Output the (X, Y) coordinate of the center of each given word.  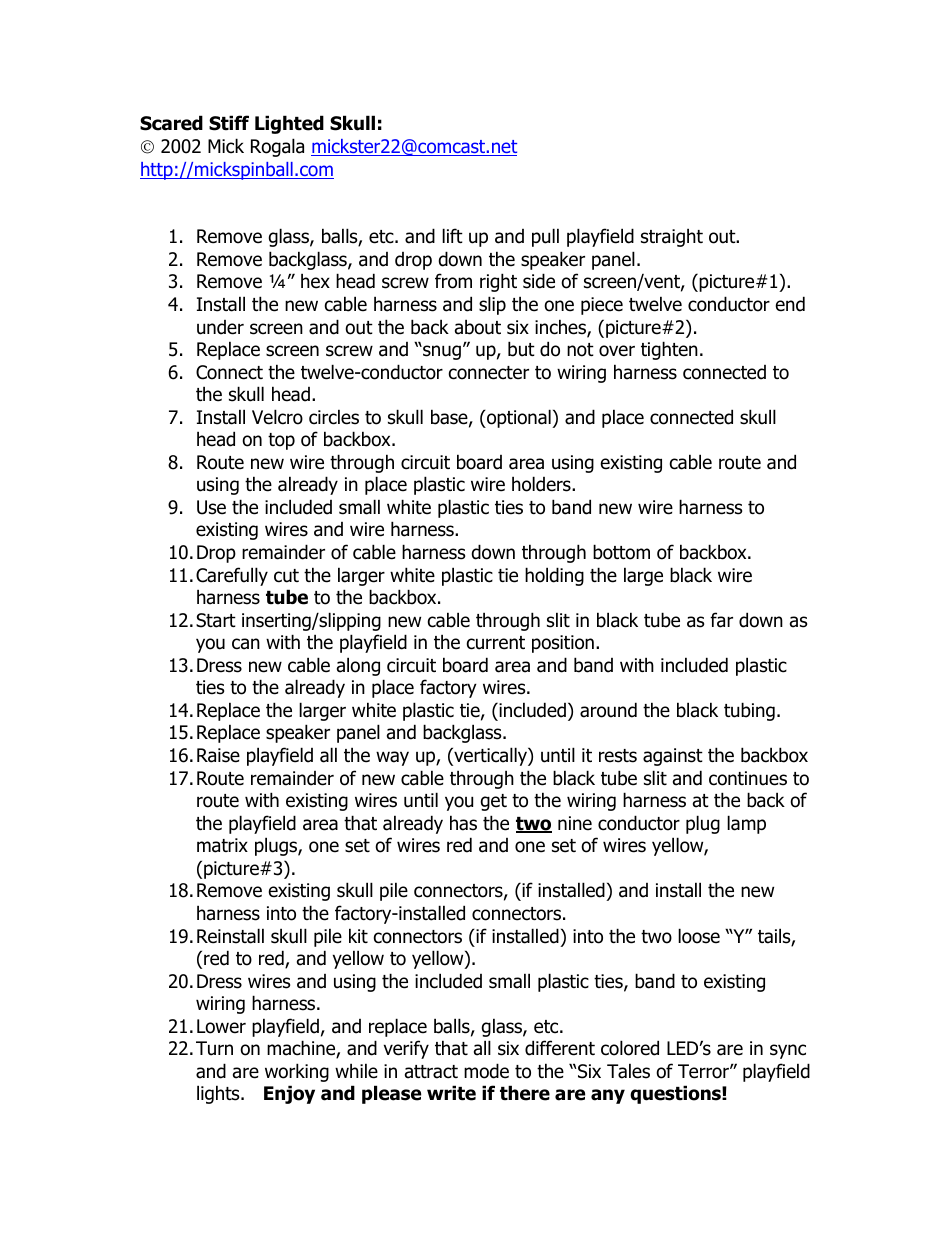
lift (452, 235)
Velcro (277, 417)
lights (219, 1094)
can (246, 644)
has (463, 823)
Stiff (229, 123)
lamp (746, 824)
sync (788, 1051)
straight (672, 237)
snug (441, 352)
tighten (669, 350)
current (496, 643)
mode (486, 1071)
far (721, 620)
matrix (222, 845)
